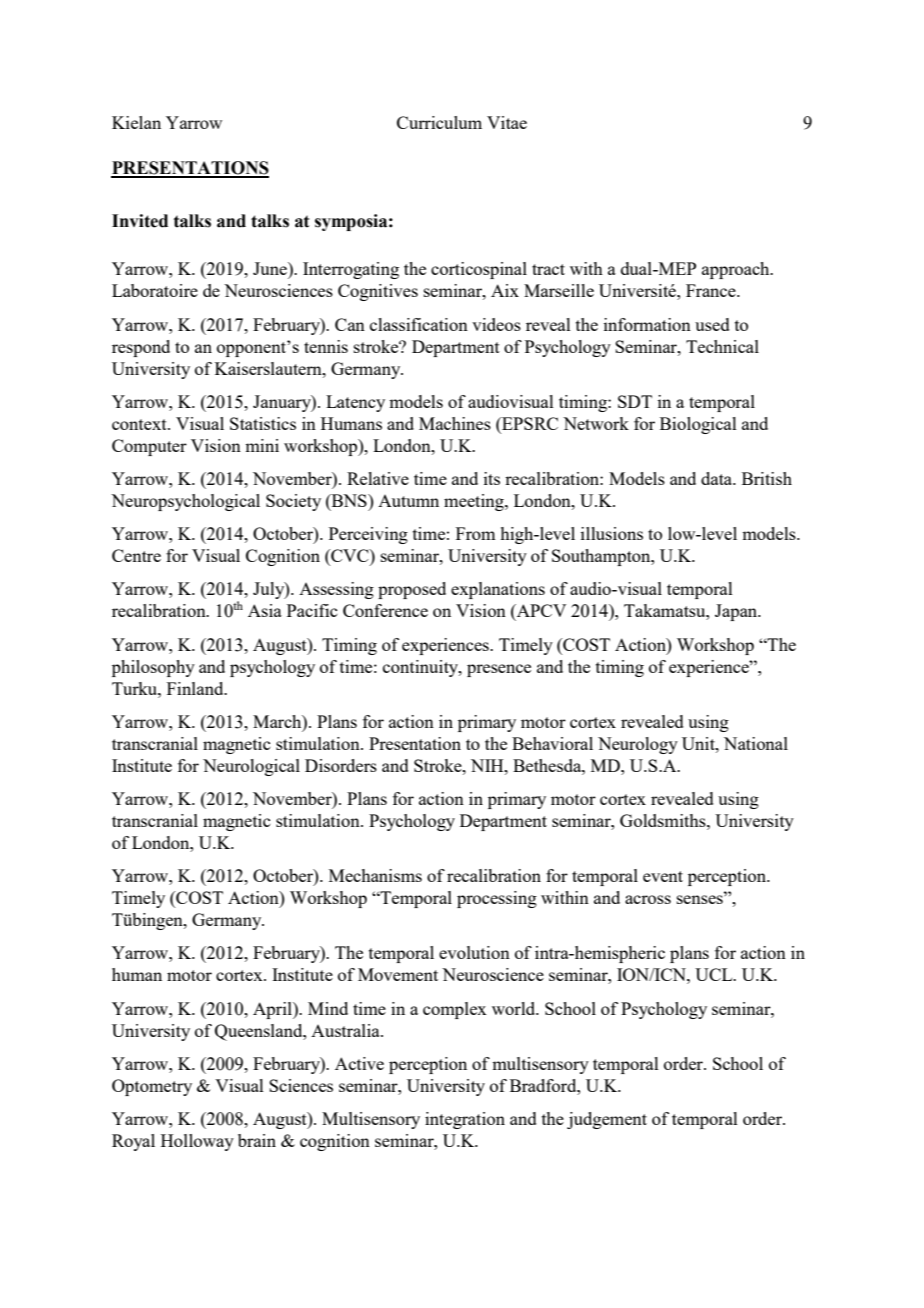  Describe the element at coordinates (737, 270) in the screenshot. I see `approach` at that location.
